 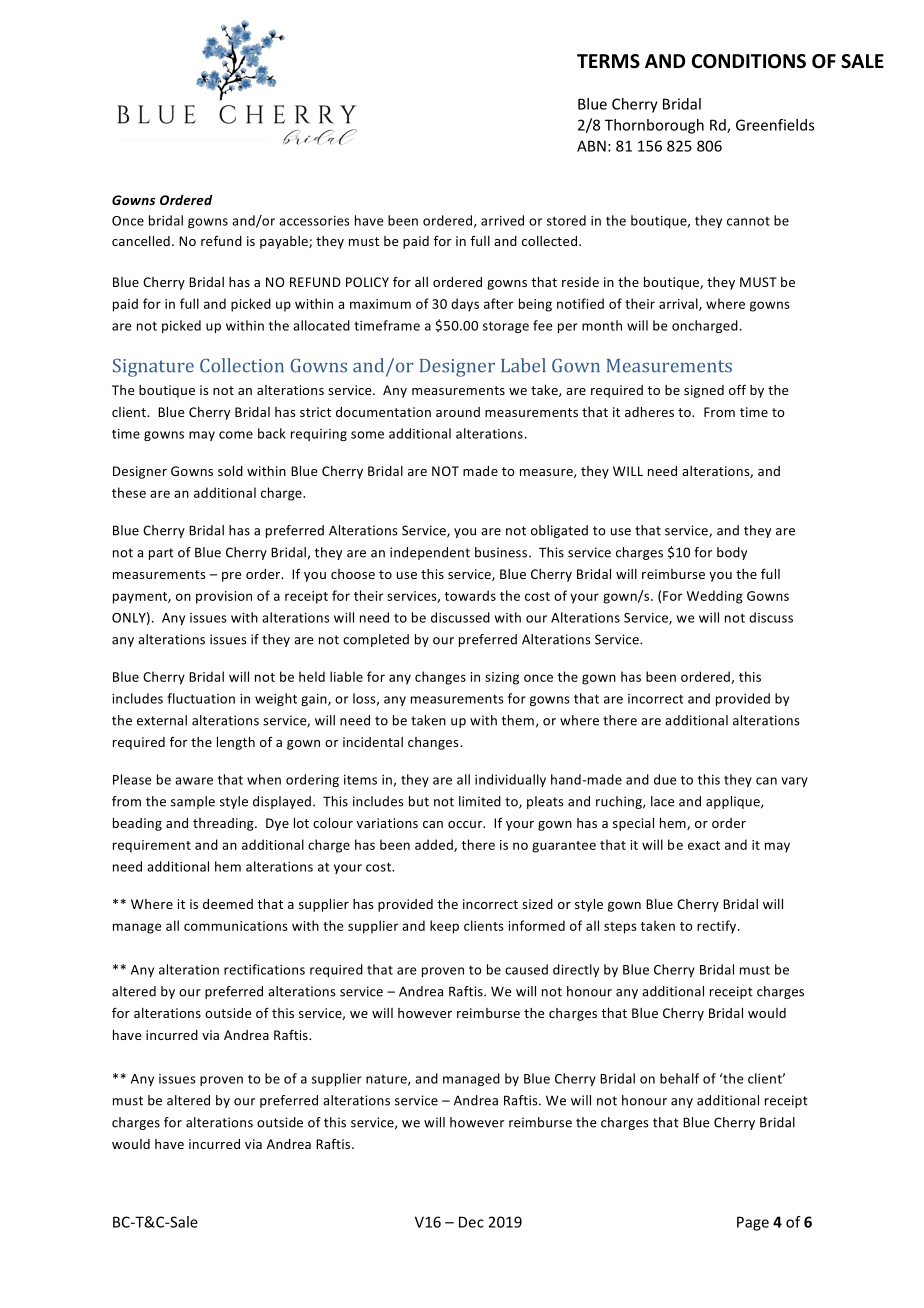 What do you see at coordinates (236, 743) in the page?
I see `length` at bounding box center [236, 743].
